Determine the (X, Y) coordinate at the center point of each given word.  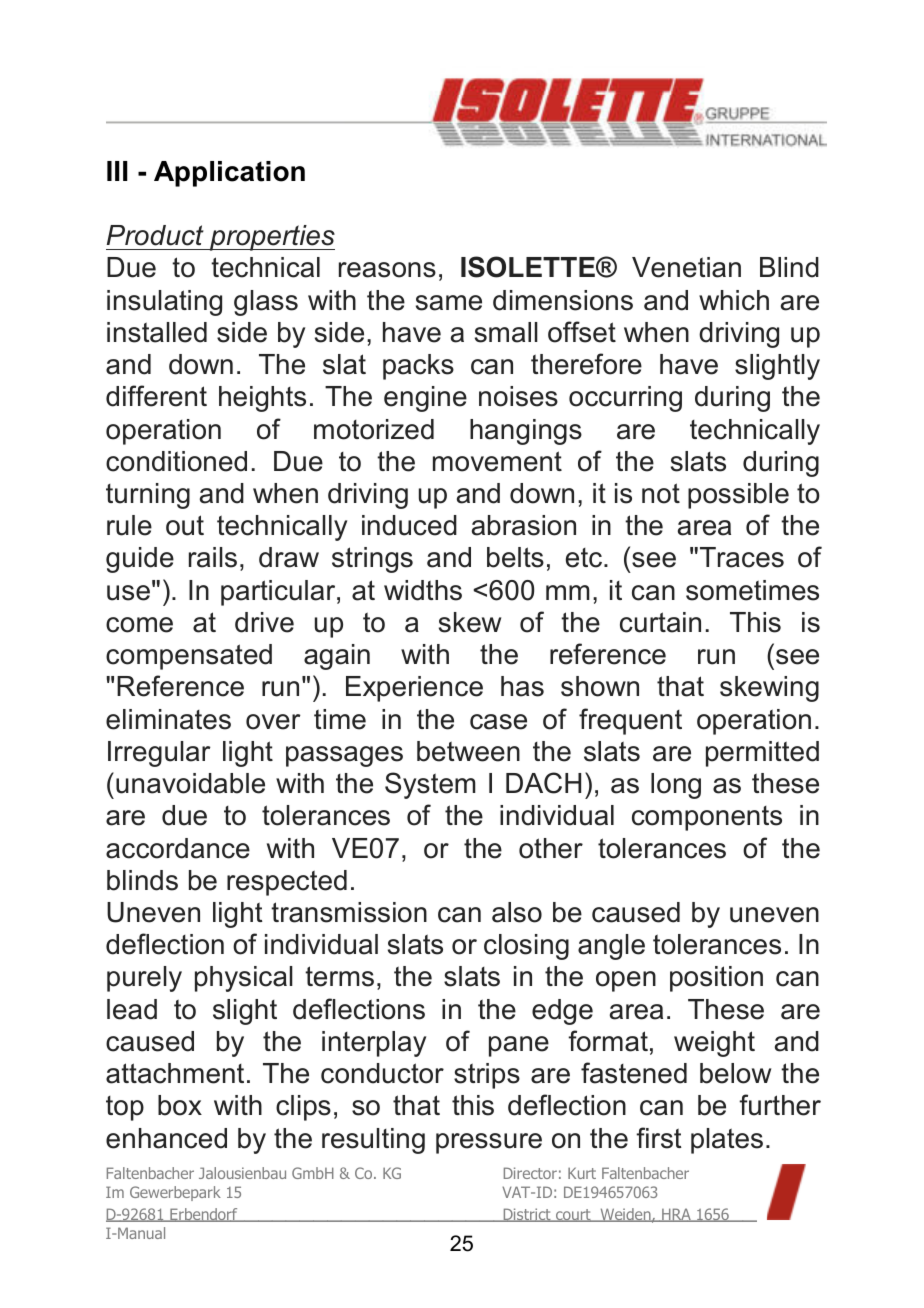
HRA (676, 1215)
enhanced (166, 1138)
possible (738, 496)
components (707, 818)
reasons (387, 270)
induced (409, 525)
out (185, 525)
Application (229, 174)
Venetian (686, 267)
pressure (489, 1143)
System (430, 785)
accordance (178, 848)
